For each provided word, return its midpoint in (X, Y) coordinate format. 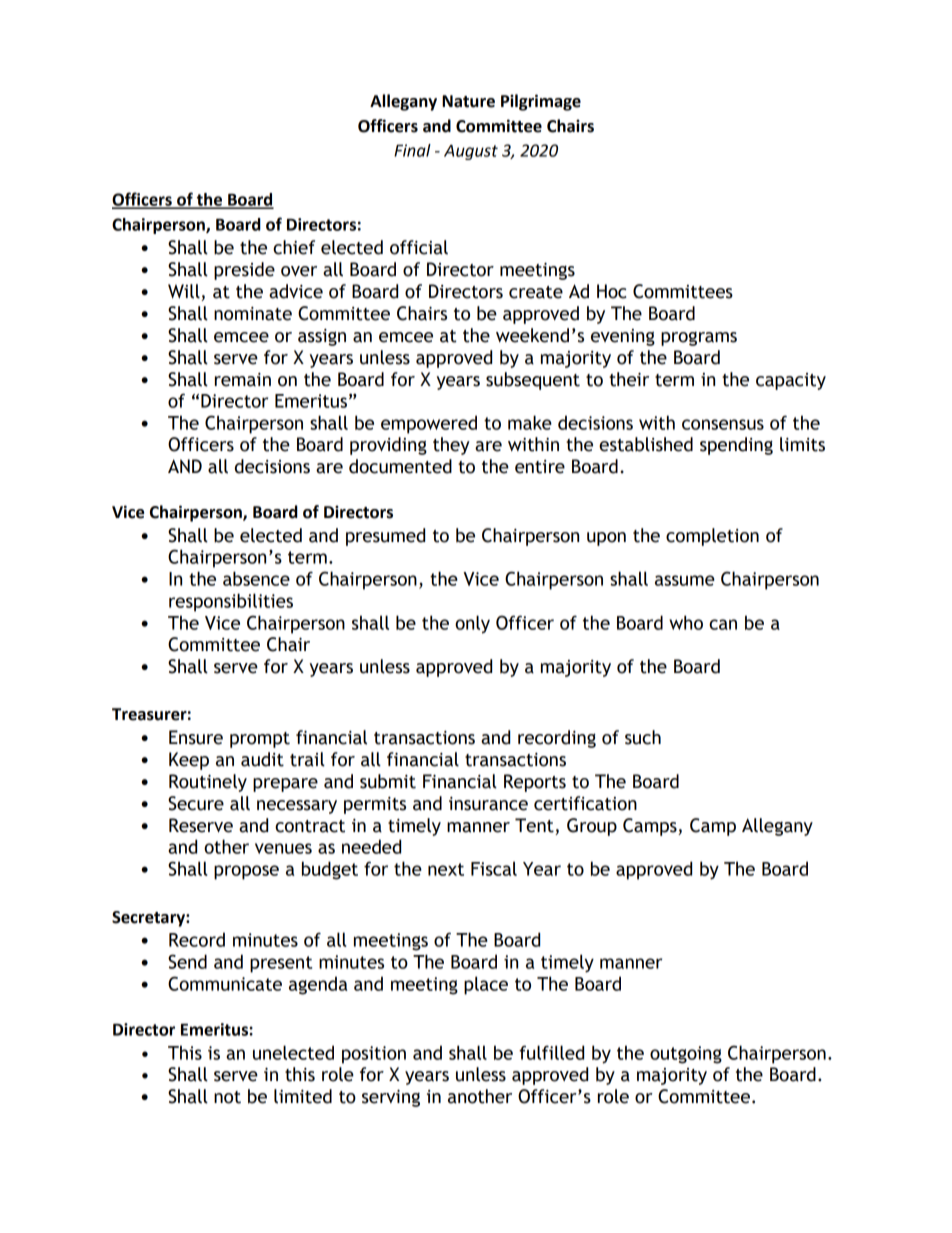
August (471, 152)
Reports (535, 783)
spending (736, 446)
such (643, 737)
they (451, 446)
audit (262, 759)
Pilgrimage (541, 102)
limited (303, 1096)
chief (294, 247)
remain (243, 380)
